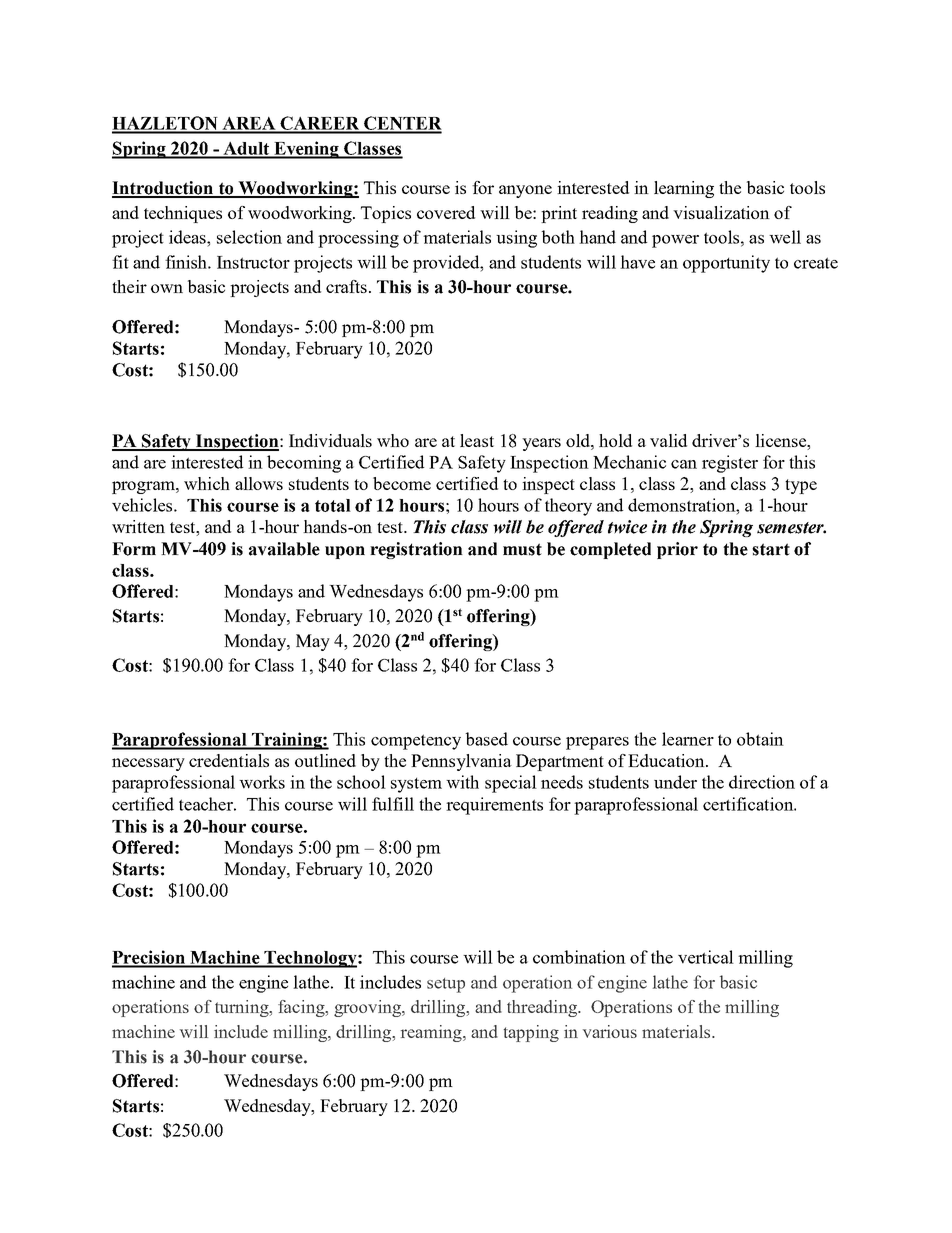 The height and width of the document is (1233, 952). I want to click on covered, so click(446, 212).
